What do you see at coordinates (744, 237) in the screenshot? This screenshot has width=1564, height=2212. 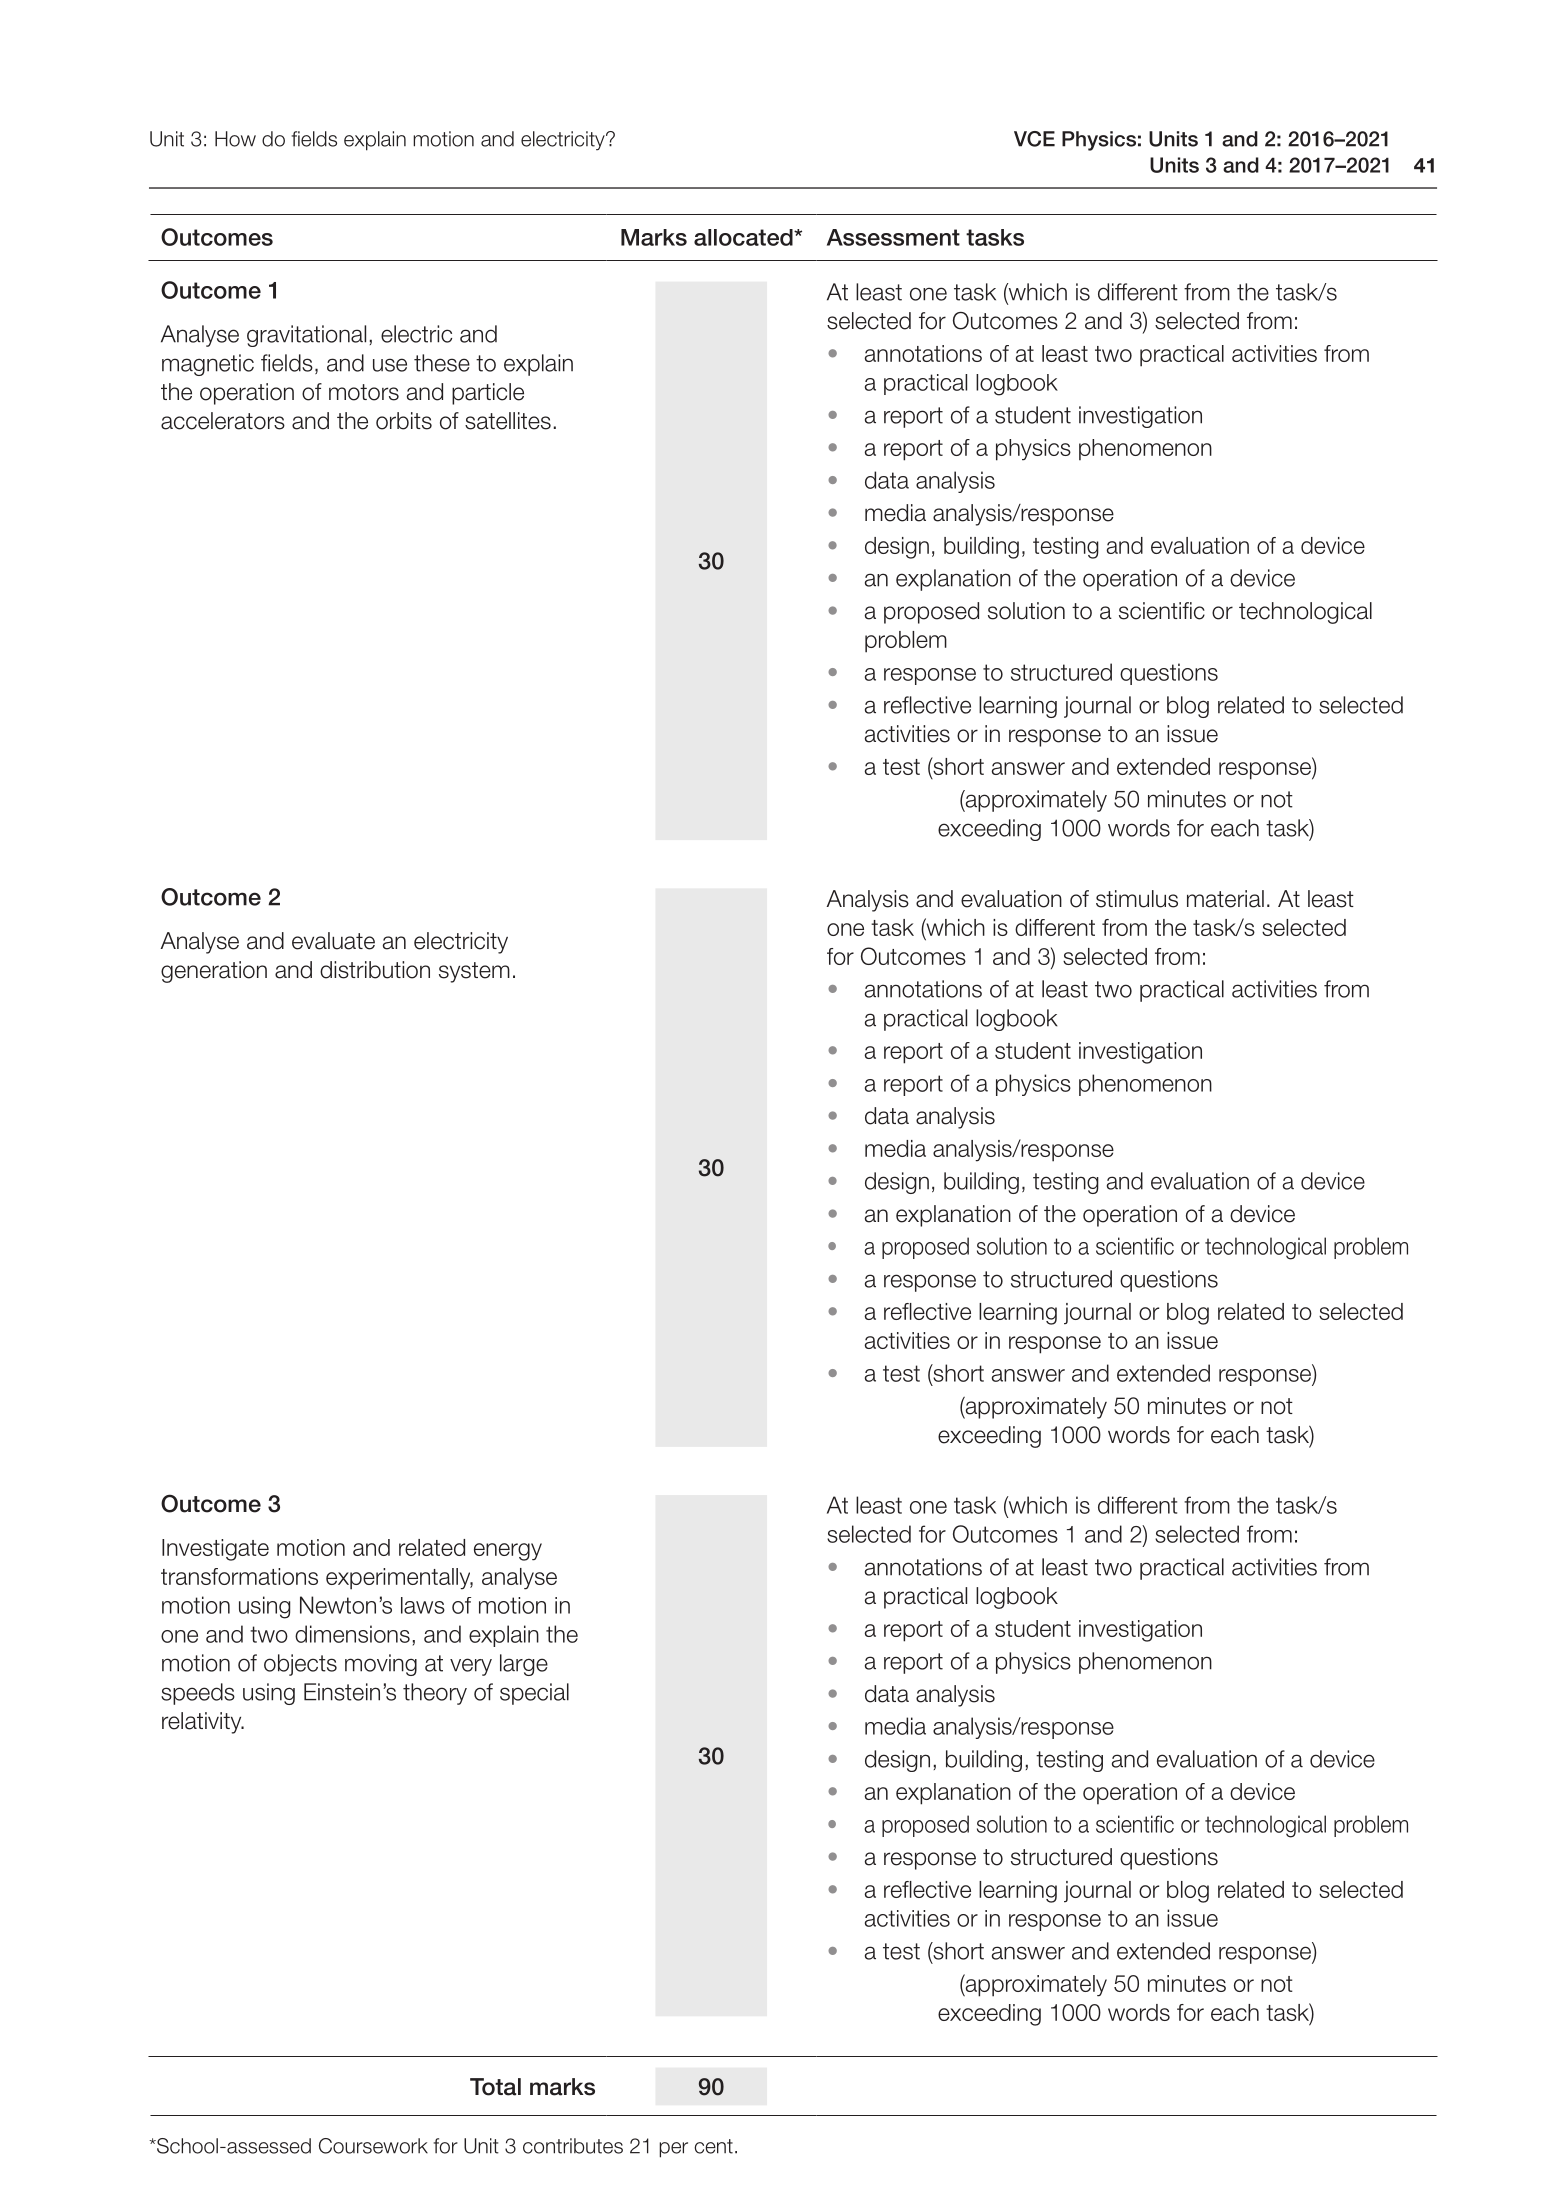 I see `allocated` at bounding box center [744, 237].
